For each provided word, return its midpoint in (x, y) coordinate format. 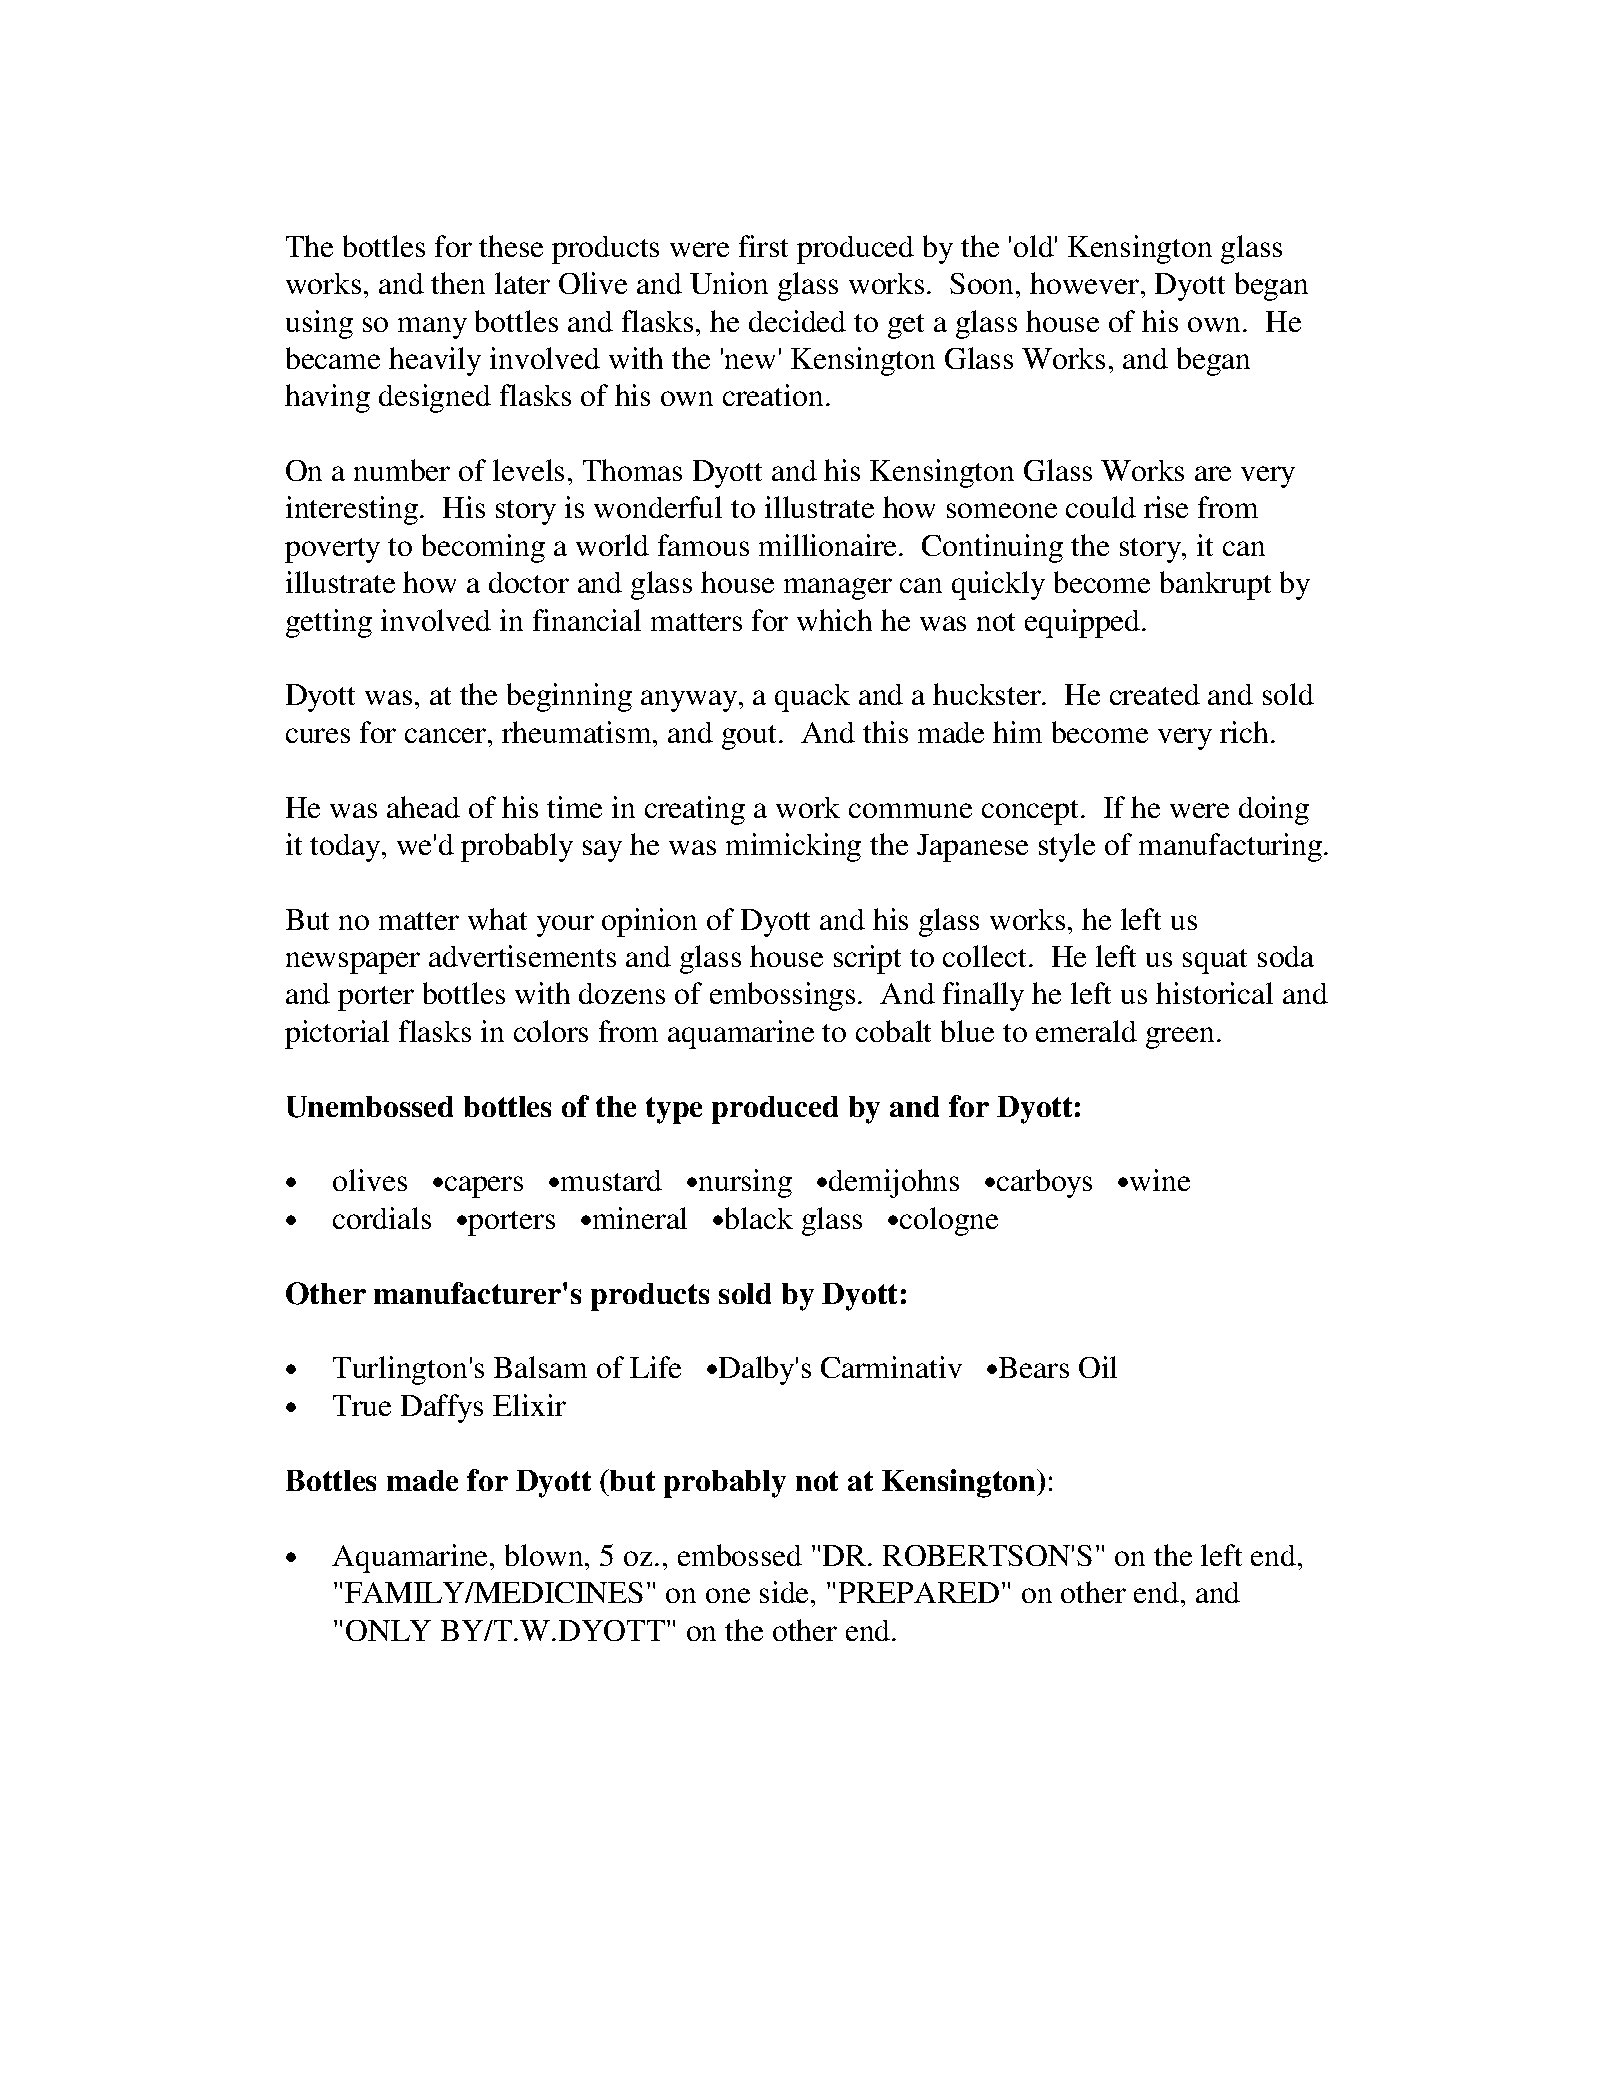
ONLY (388, 1630)
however (1086, 283)
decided (797, 321)
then (458, 283)
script (867, 959)
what (497, 919)
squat (1215, 961)
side (786, 1592)
